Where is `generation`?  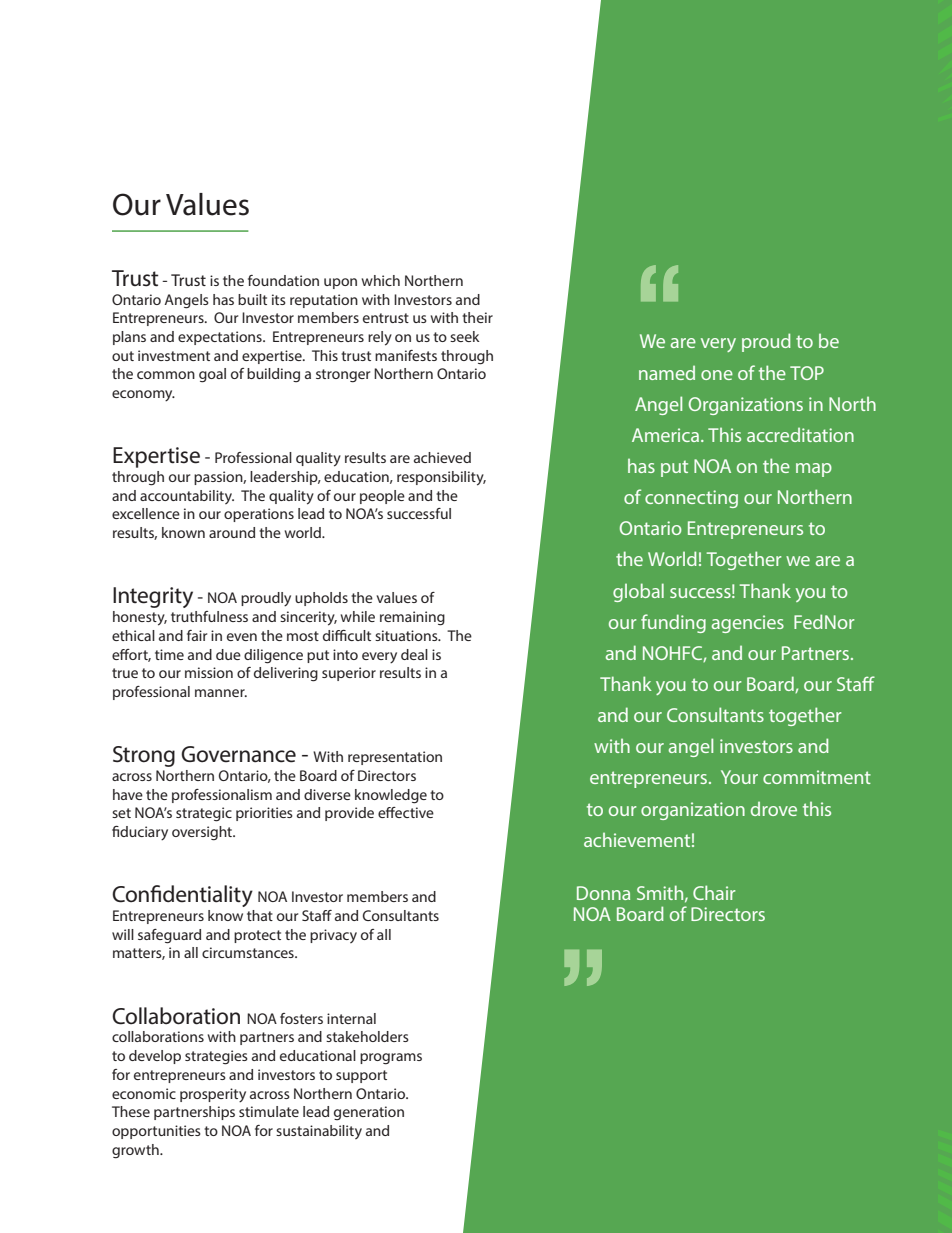
generation is located at coordinates (369, 1113).
